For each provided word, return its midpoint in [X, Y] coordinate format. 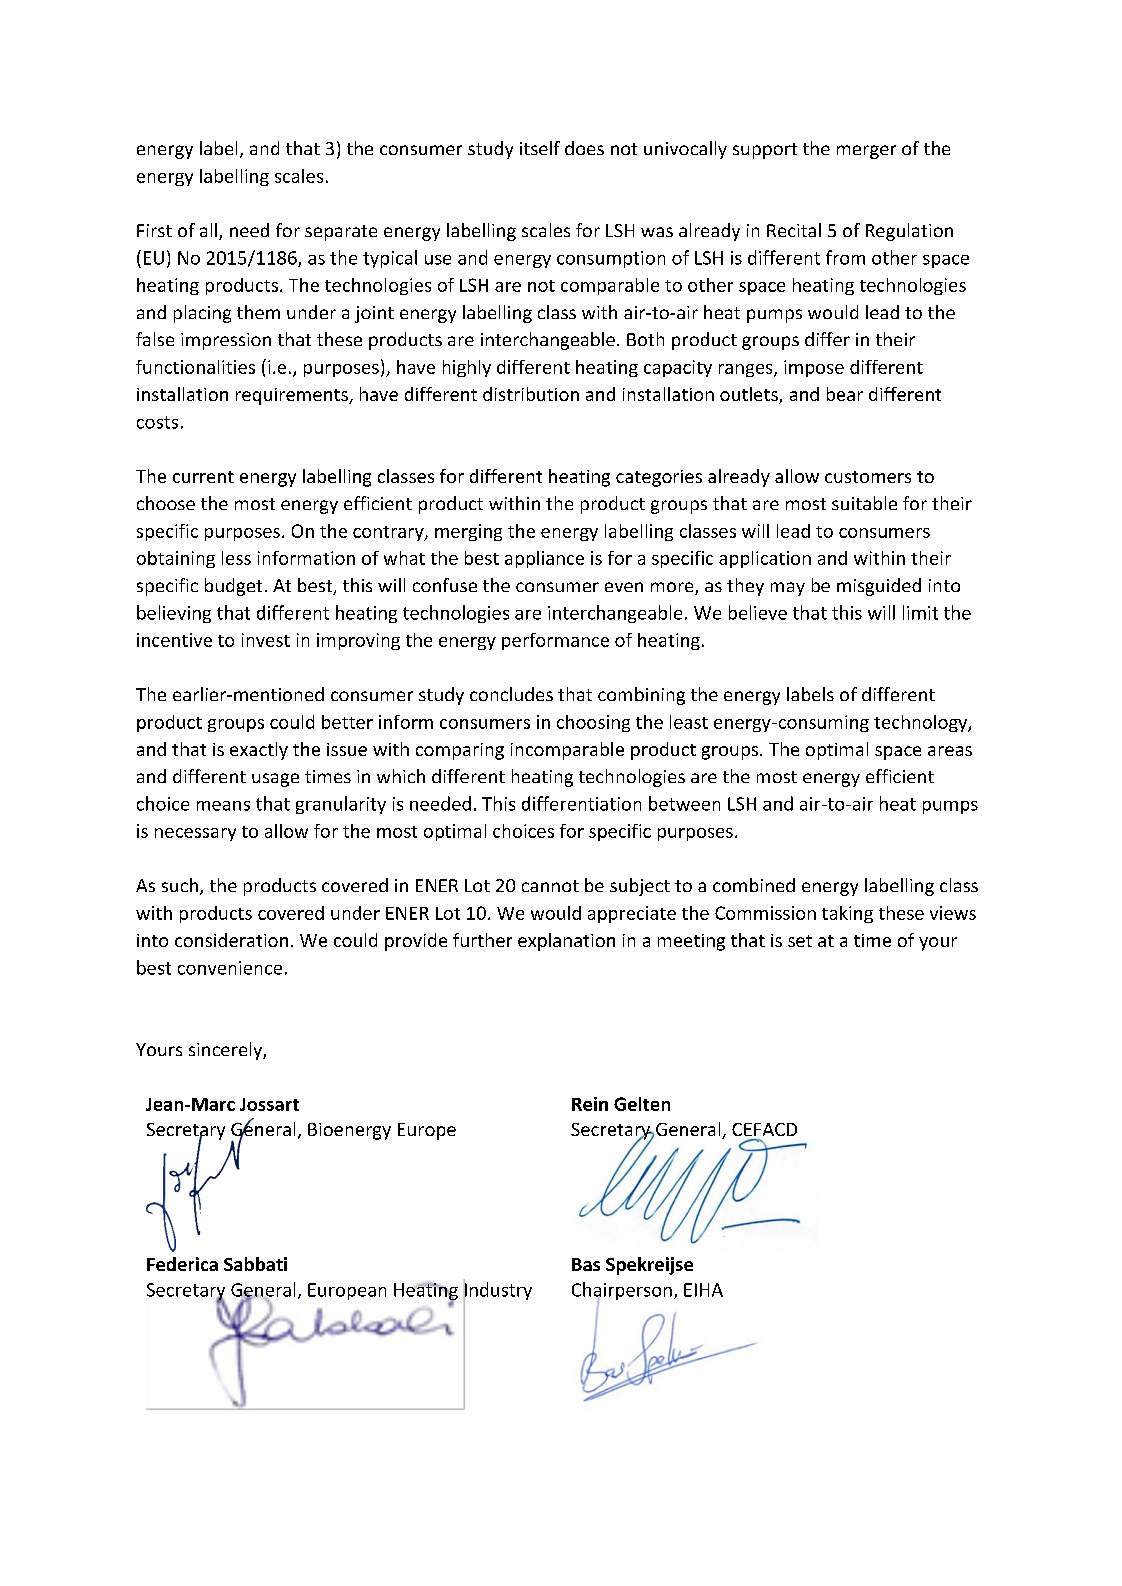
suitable [864, 503]
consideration [231, 940]
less [236, 558]
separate [341, 233]
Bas [586, 1264]
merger [866, 152]
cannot [550, 886]
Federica [182, 1264]
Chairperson [622, 1292]
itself [540, 148]
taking [847, 914]
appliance [544, 559]
